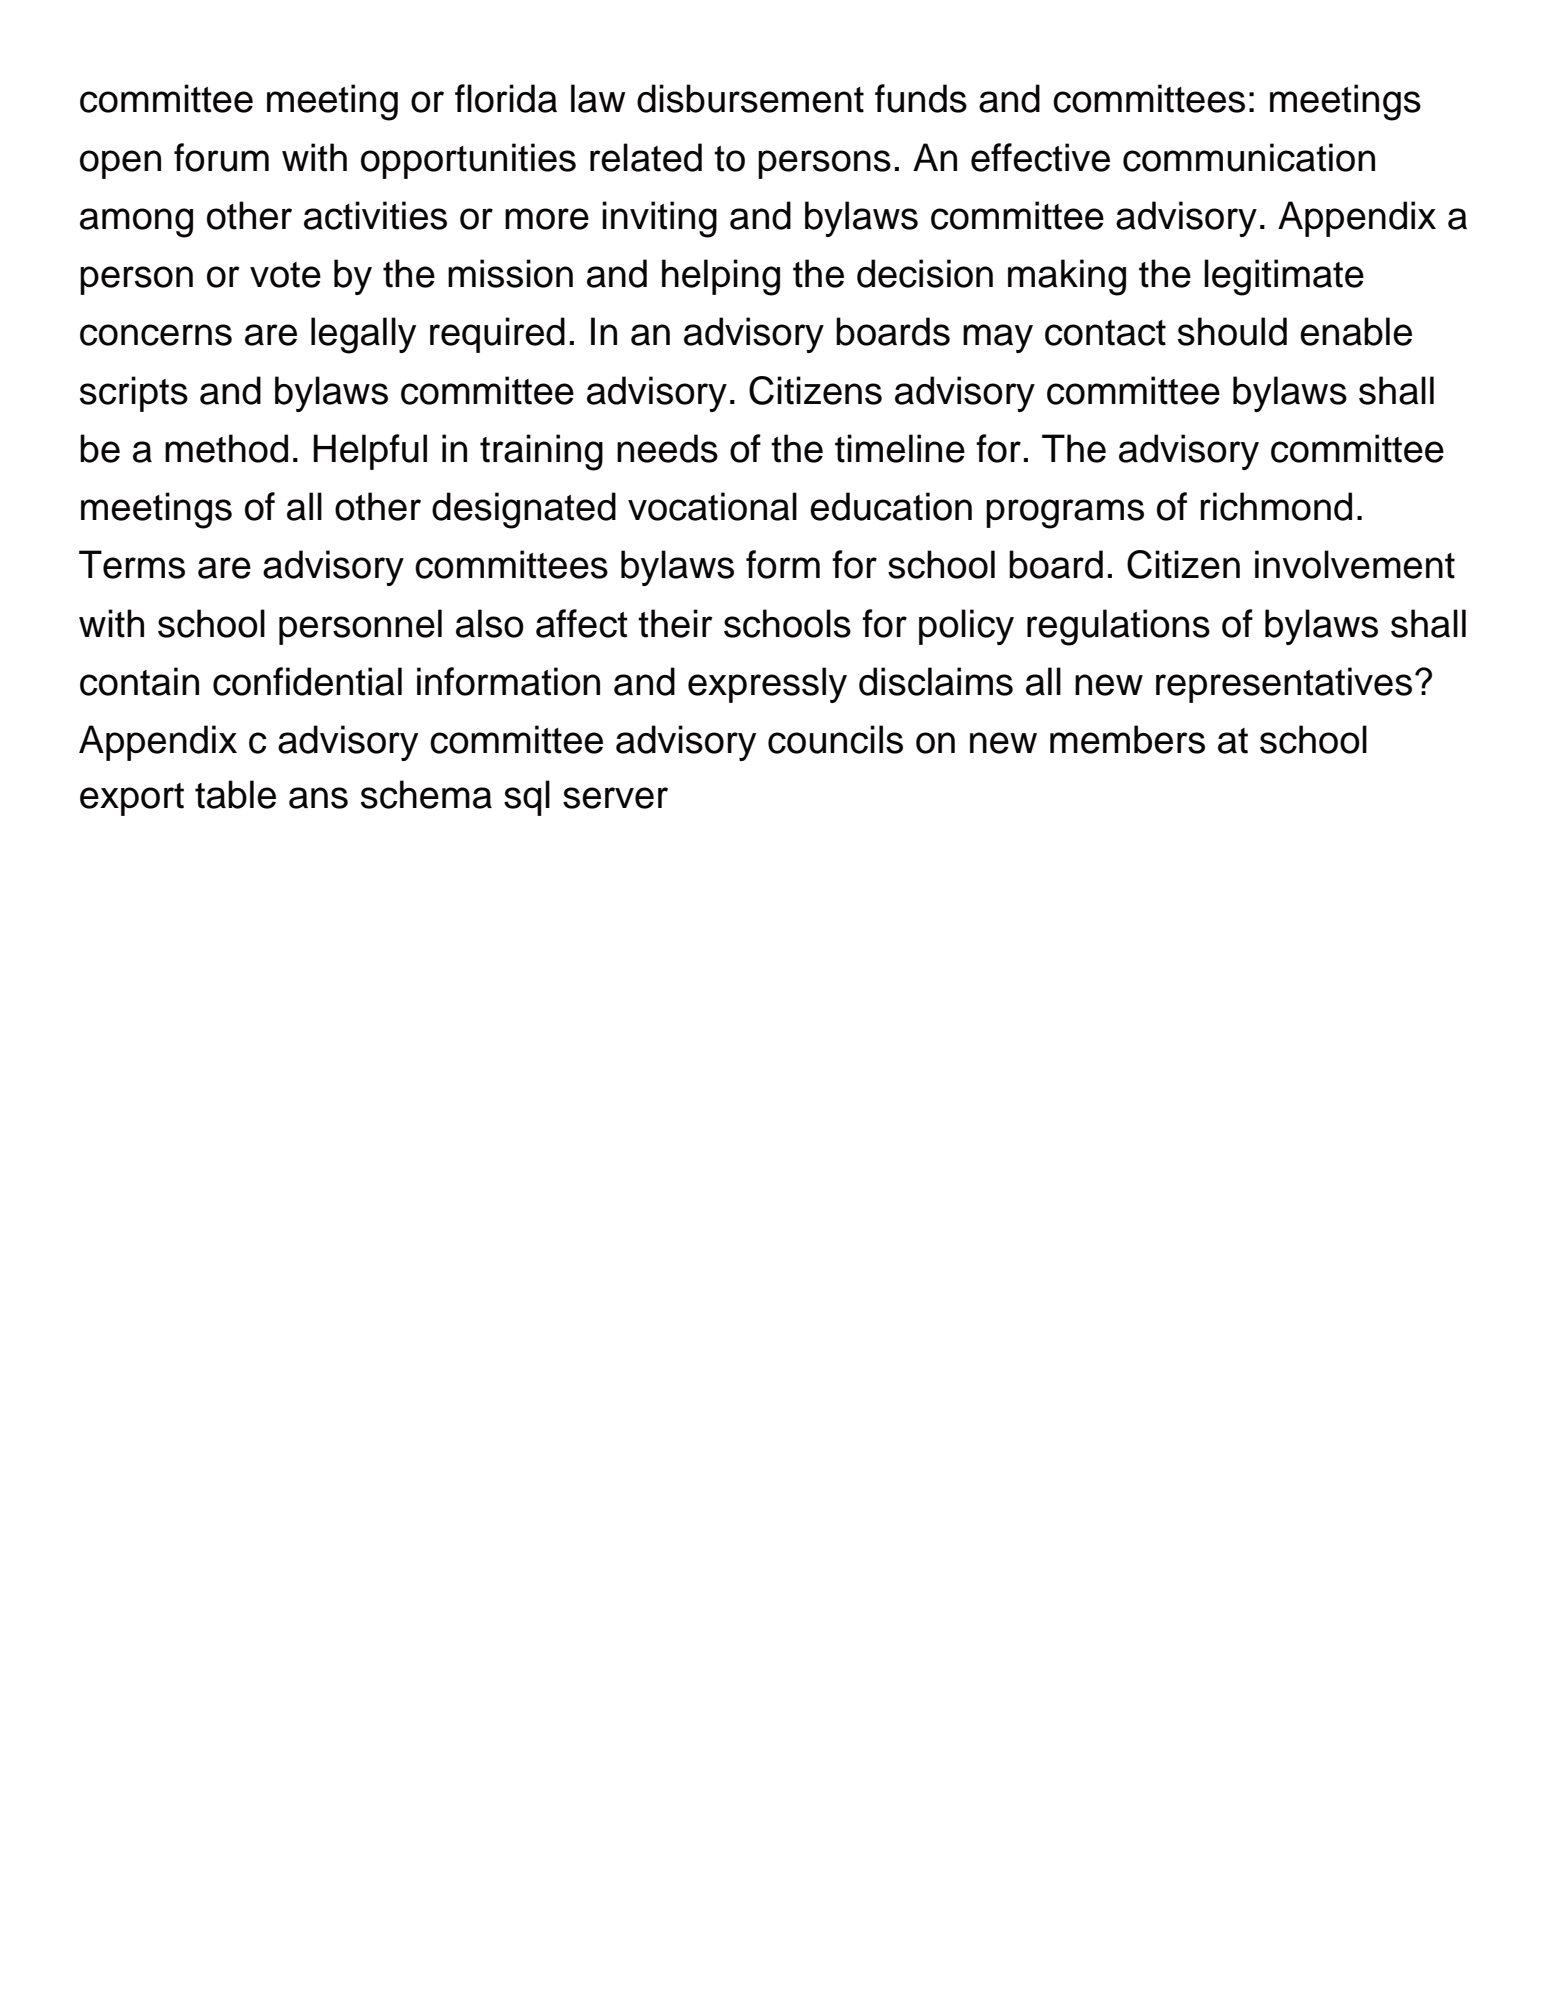 The height and width of the document is (2006, 1550). I want to click on Terms, so click(132, 564).
